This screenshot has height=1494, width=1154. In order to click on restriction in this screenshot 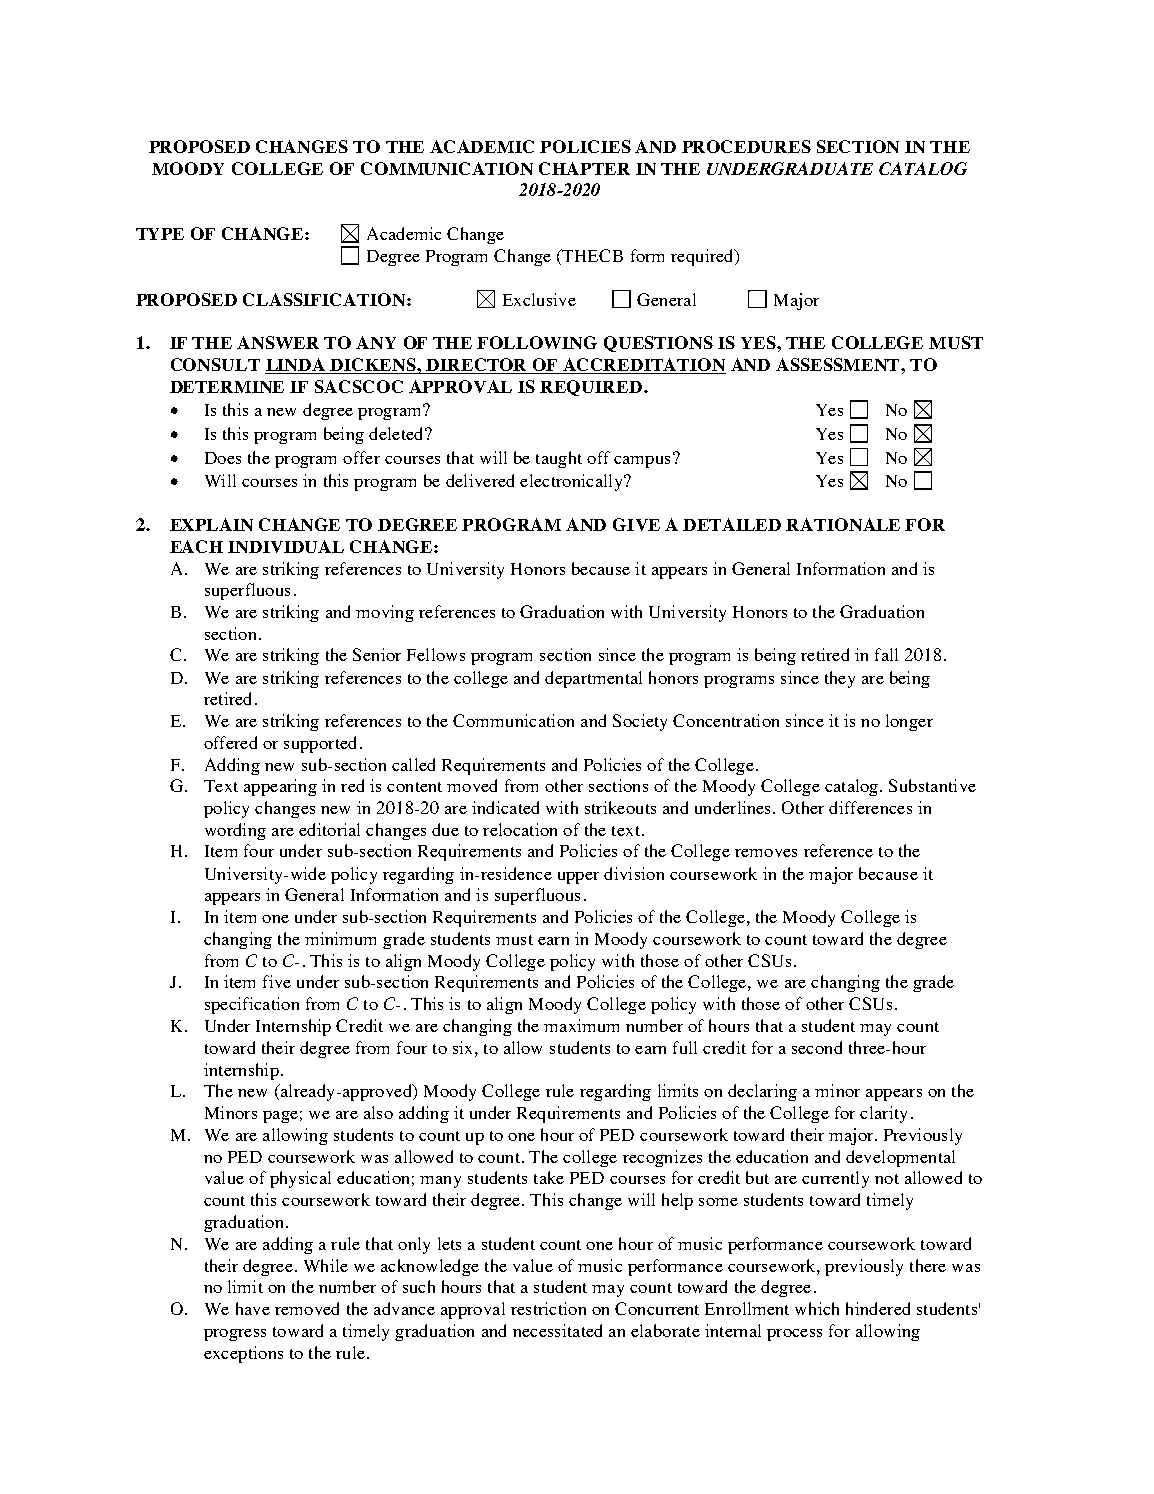, I will do `click(548, 1308)`.
